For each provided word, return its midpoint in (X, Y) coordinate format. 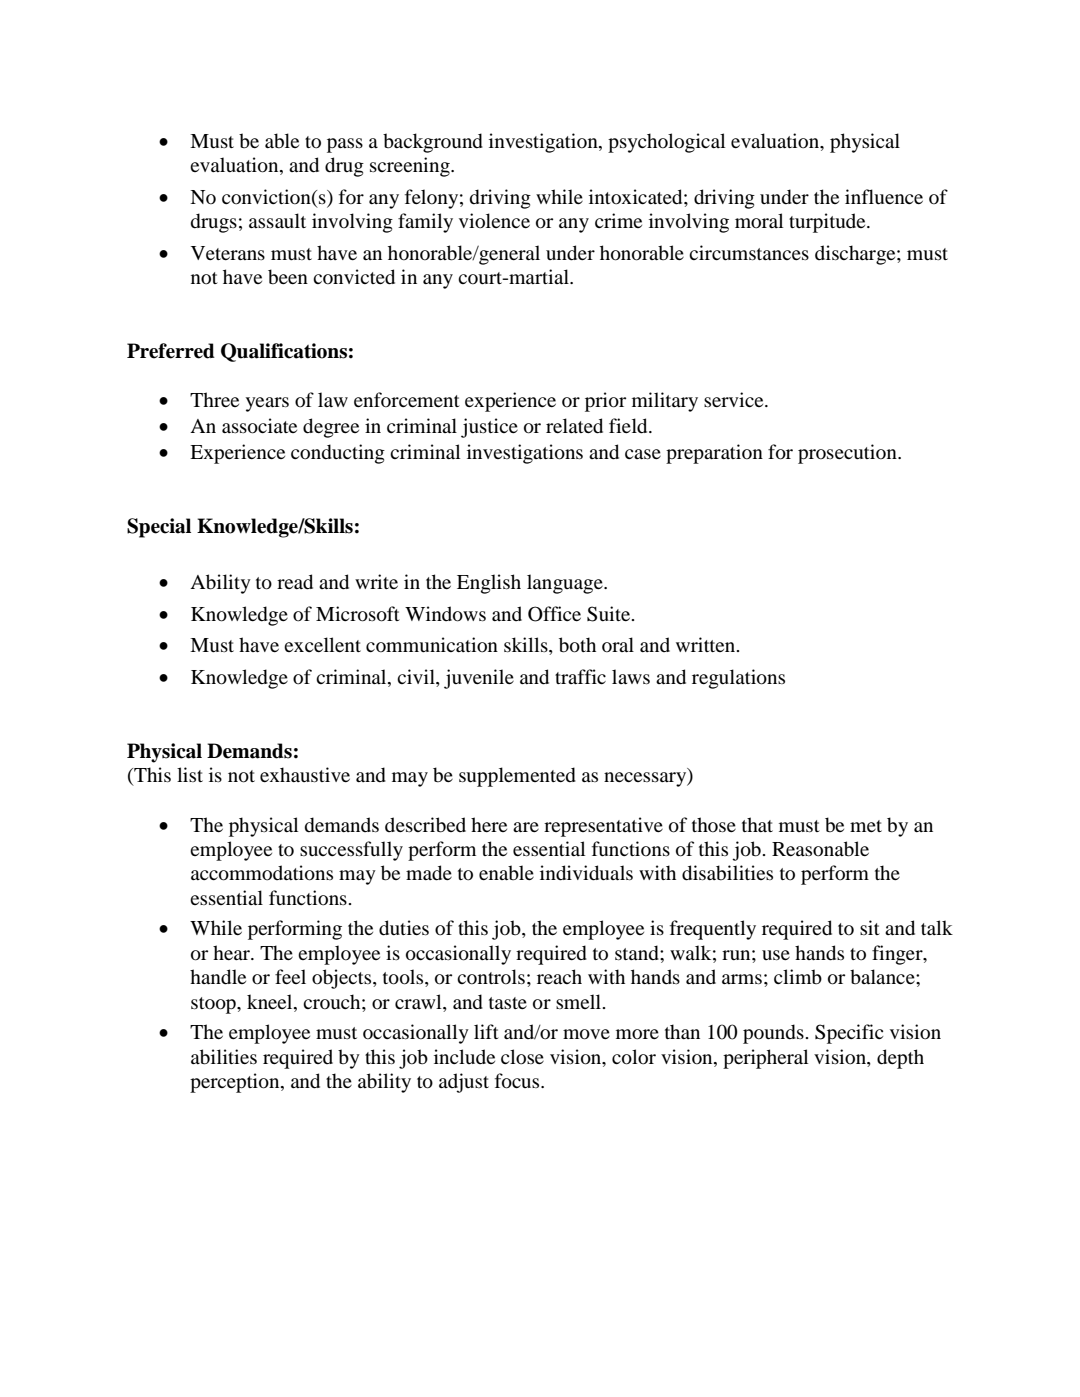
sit (870, 927)
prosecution (848, 454)
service (735, 399)
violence (494, 221)
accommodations (262, 873)
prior (605, 402)
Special (159, 528)
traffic (580, 676)
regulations (738, 679)
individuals (586, 873)
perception (236, 1083)
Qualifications (284, 352)
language (566, 584)
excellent (322, 644)
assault (277, 220)
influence (884, 197)
